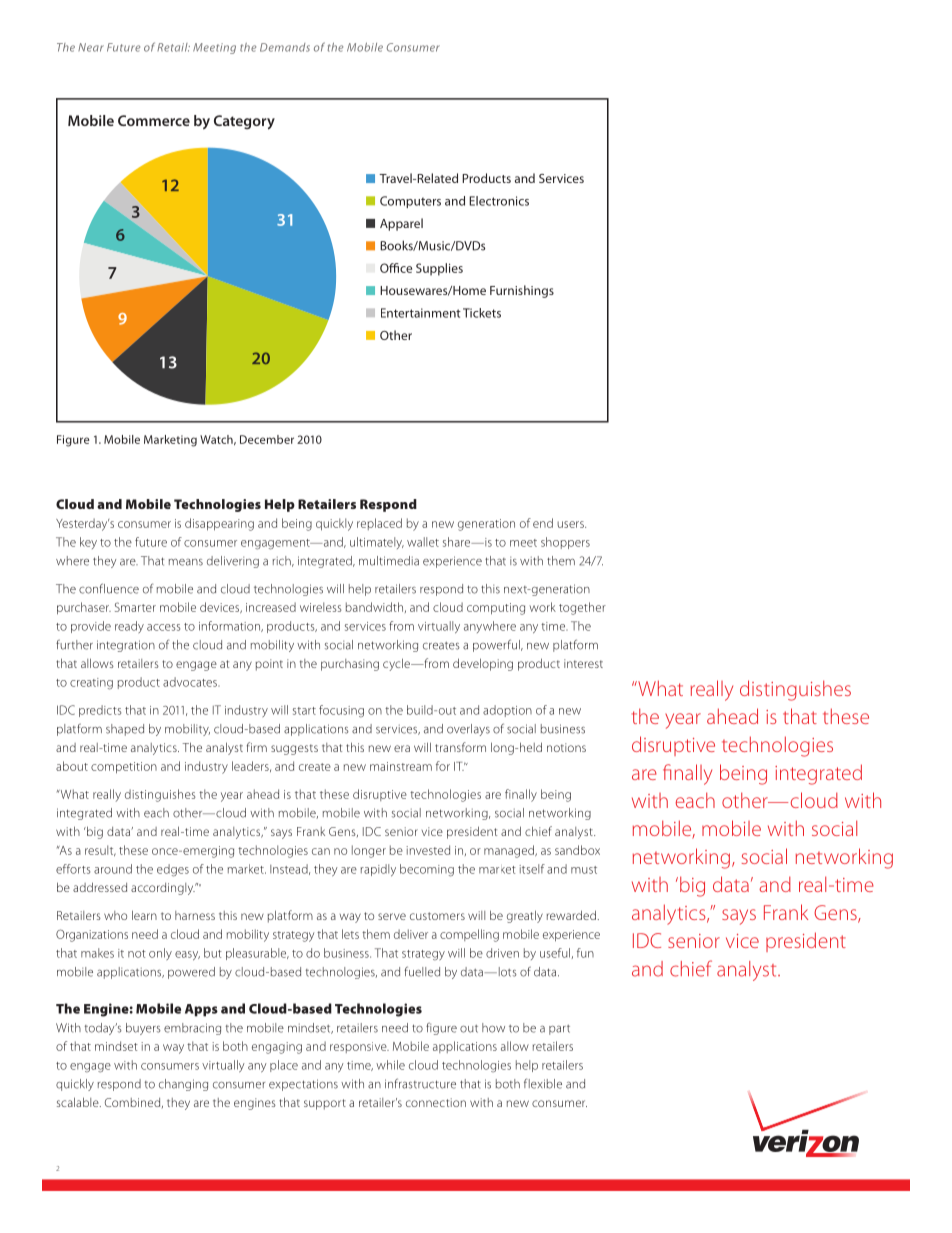  What do you see at coordinates (321, 607) in the page?
I see `wireless` at bounding box center [321, 607].
